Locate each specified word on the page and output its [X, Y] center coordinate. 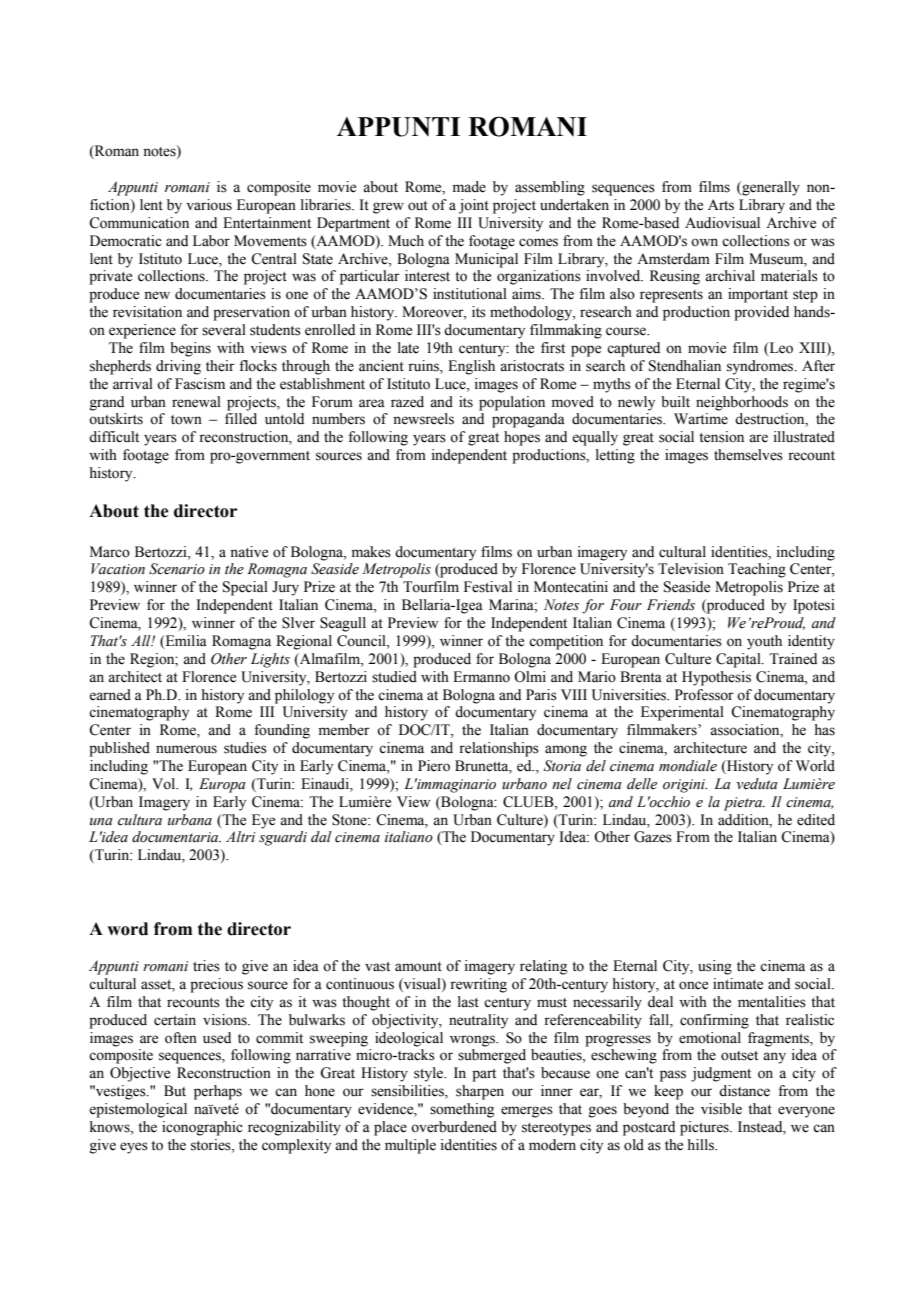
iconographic [202, 1128]
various [209, 205]
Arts [721, 205]
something [462, 1110]
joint [474, 206]
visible [721, 1109]
